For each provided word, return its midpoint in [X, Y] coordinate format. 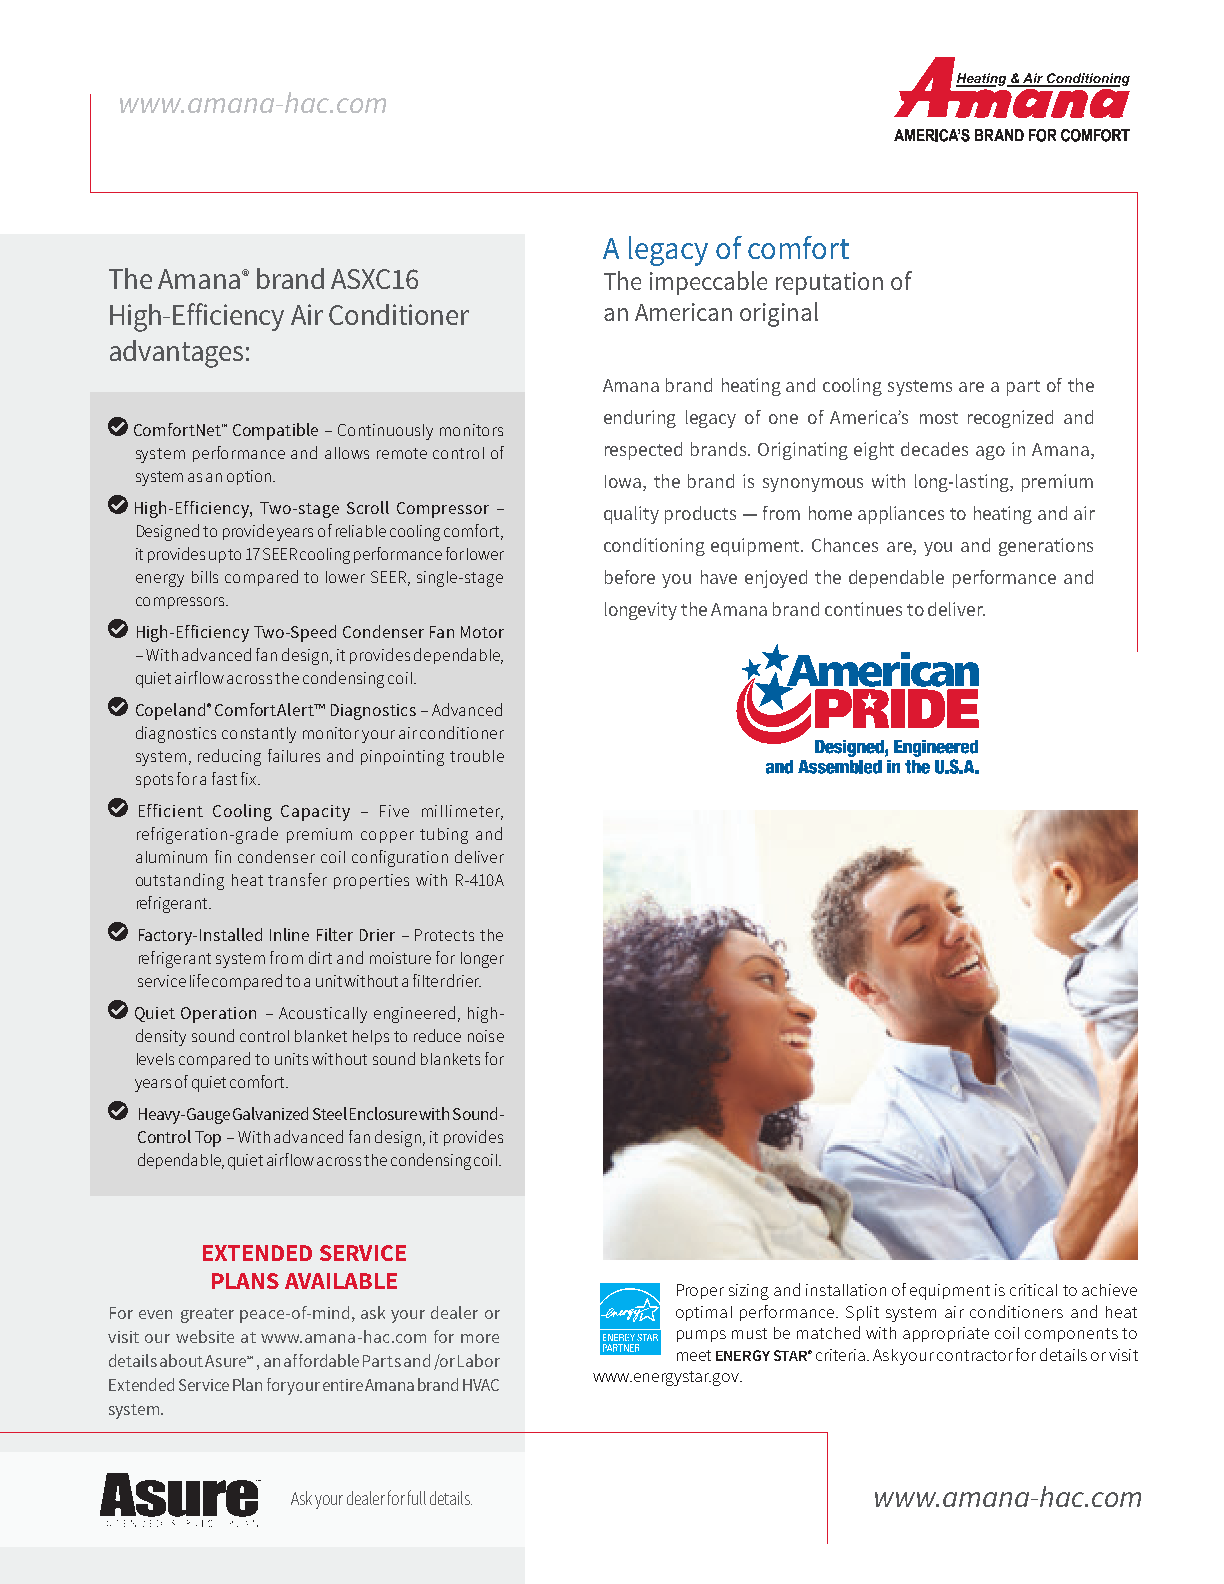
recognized [1010, 419]
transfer [297, 879]
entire [343, 1385]
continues [863, 609]
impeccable [708, 283]
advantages [176, 354]
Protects [444, 935]
